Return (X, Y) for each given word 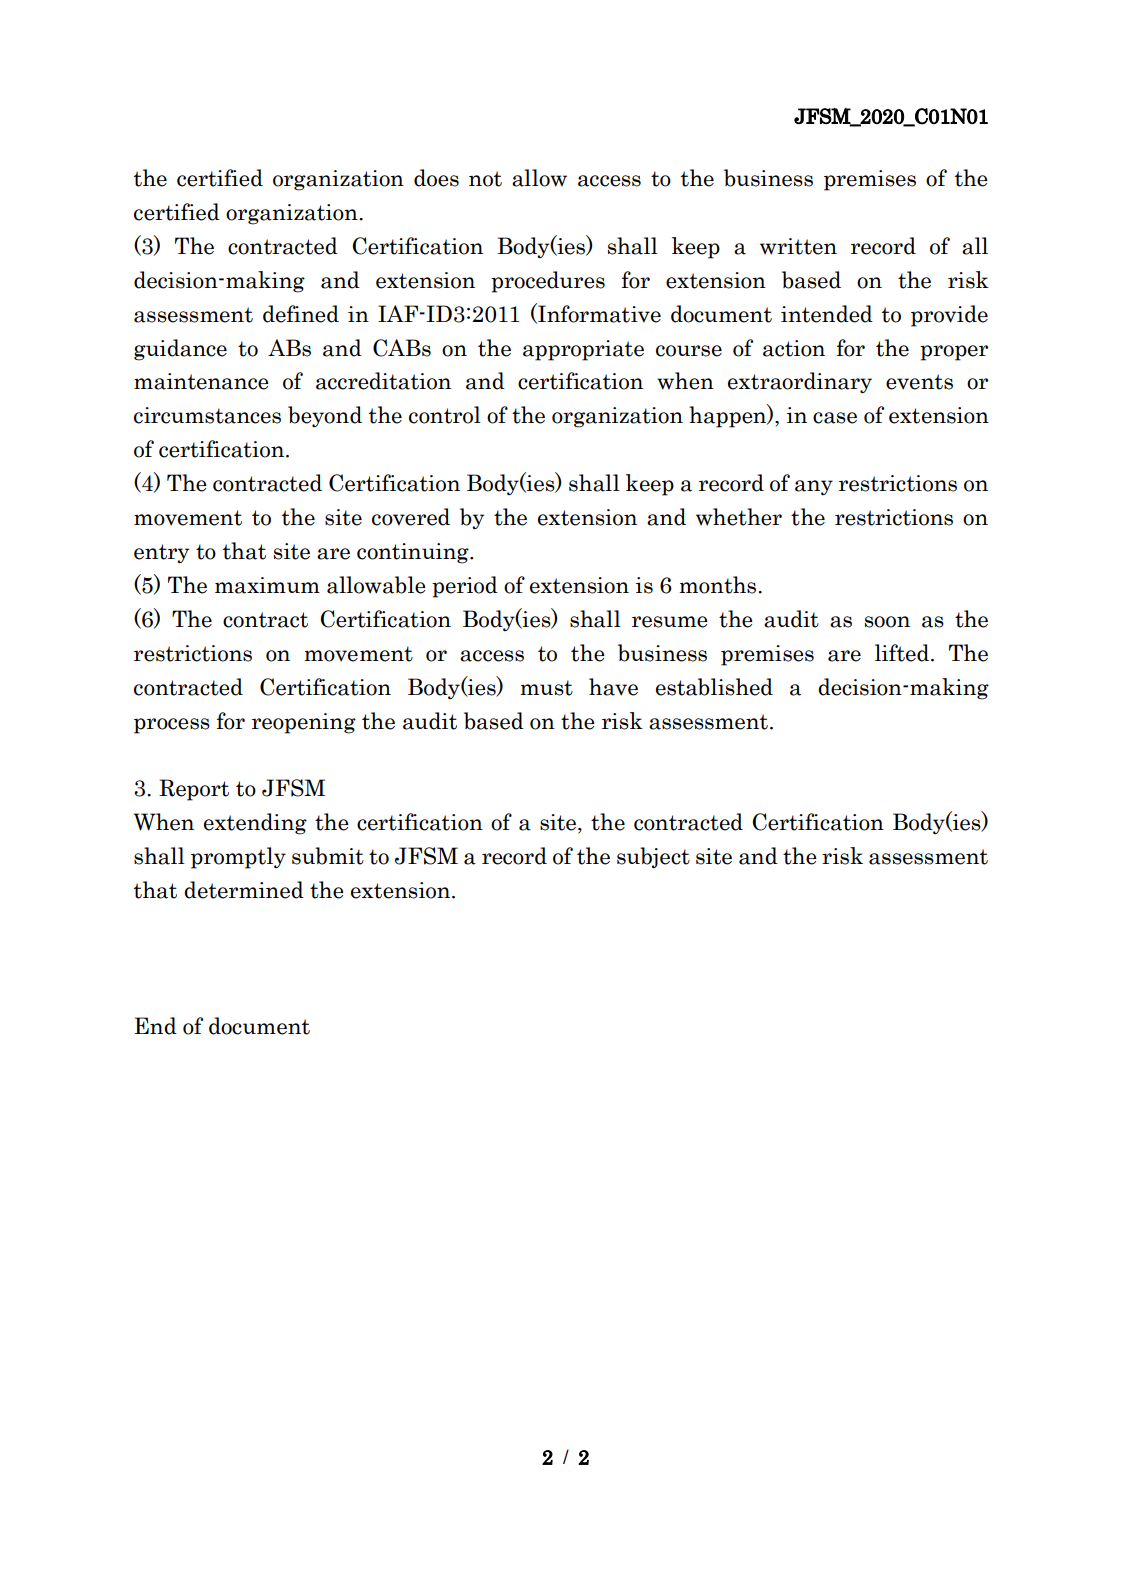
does (436, 178)
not (485, 179)
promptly (238, 858)
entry (161, 554)
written (798, 246)
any (814, 487)
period (465, 587)
